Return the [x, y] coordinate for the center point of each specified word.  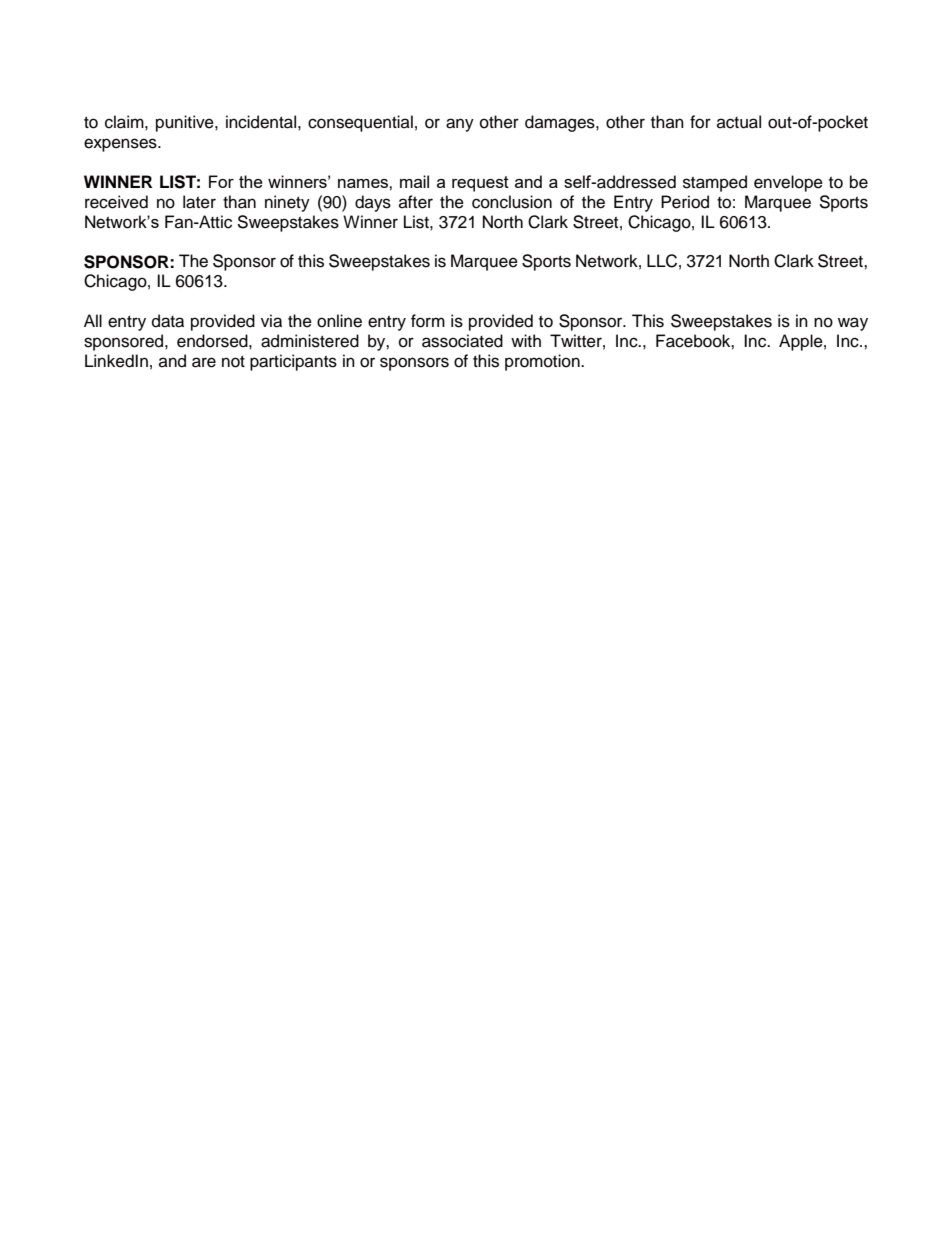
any [460, 125]
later [199, 202]
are [204, 362]
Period [685, 202]
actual [739, 122]
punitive [186, 123]
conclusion [512, 202]
